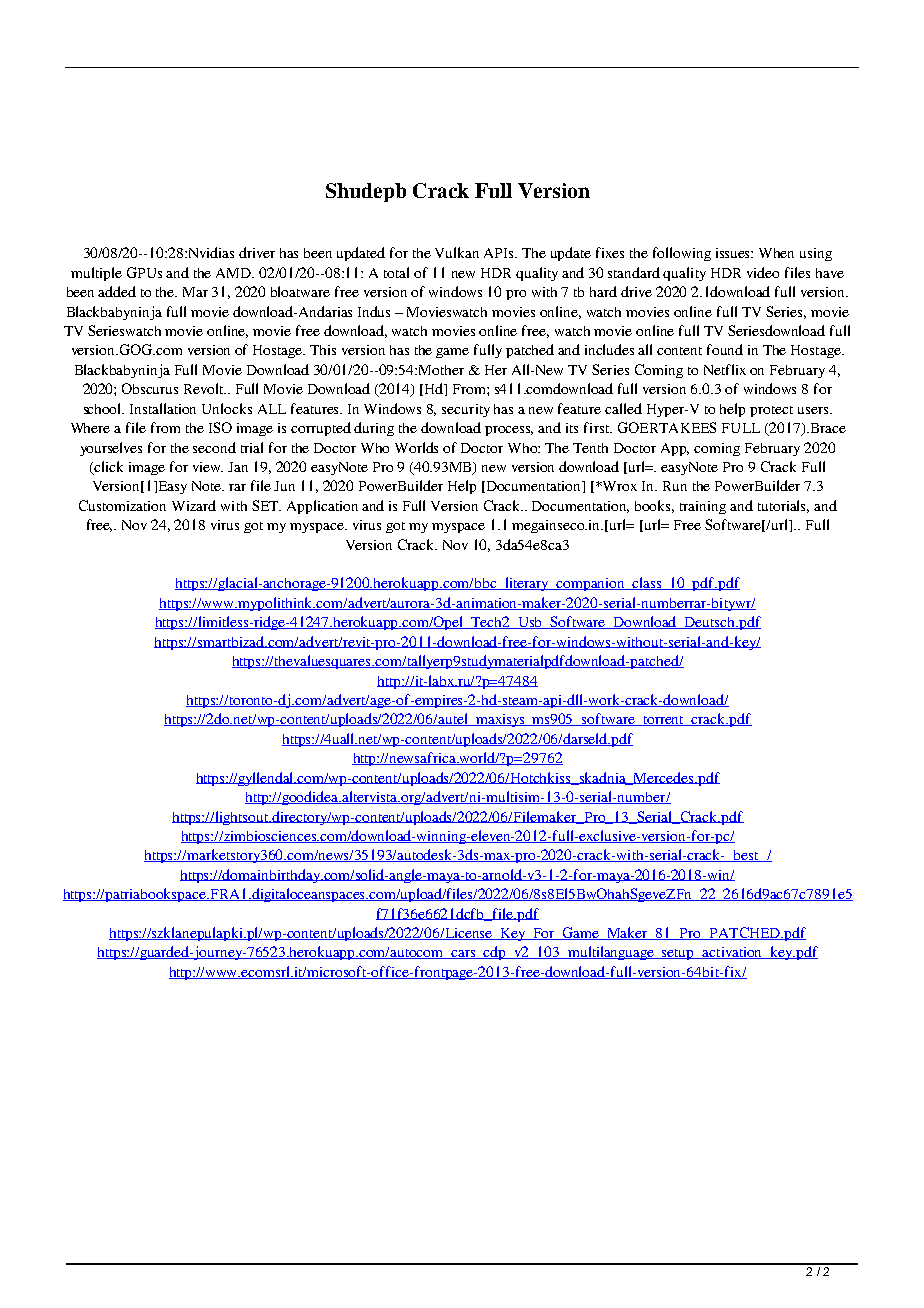 Image resolution: width=924 pixels, height=1308 pixels. I want to click on Wizard, so click(194, 505).
